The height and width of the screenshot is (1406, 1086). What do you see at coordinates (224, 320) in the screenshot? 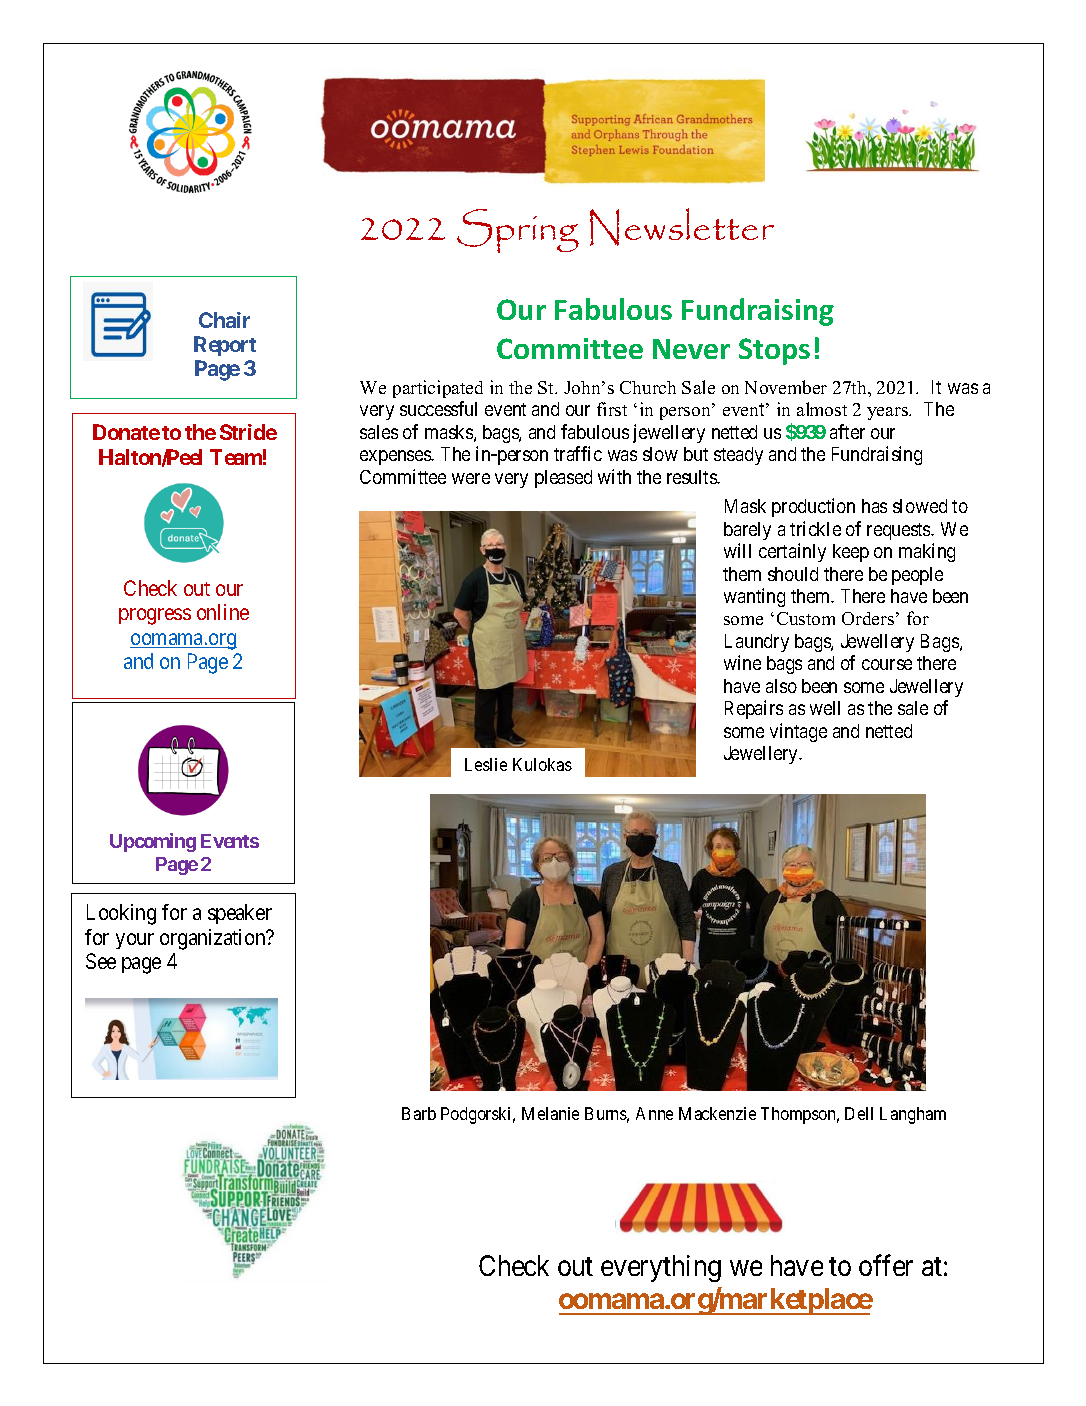
I see `Chair` at bounding box center [224, 320].
